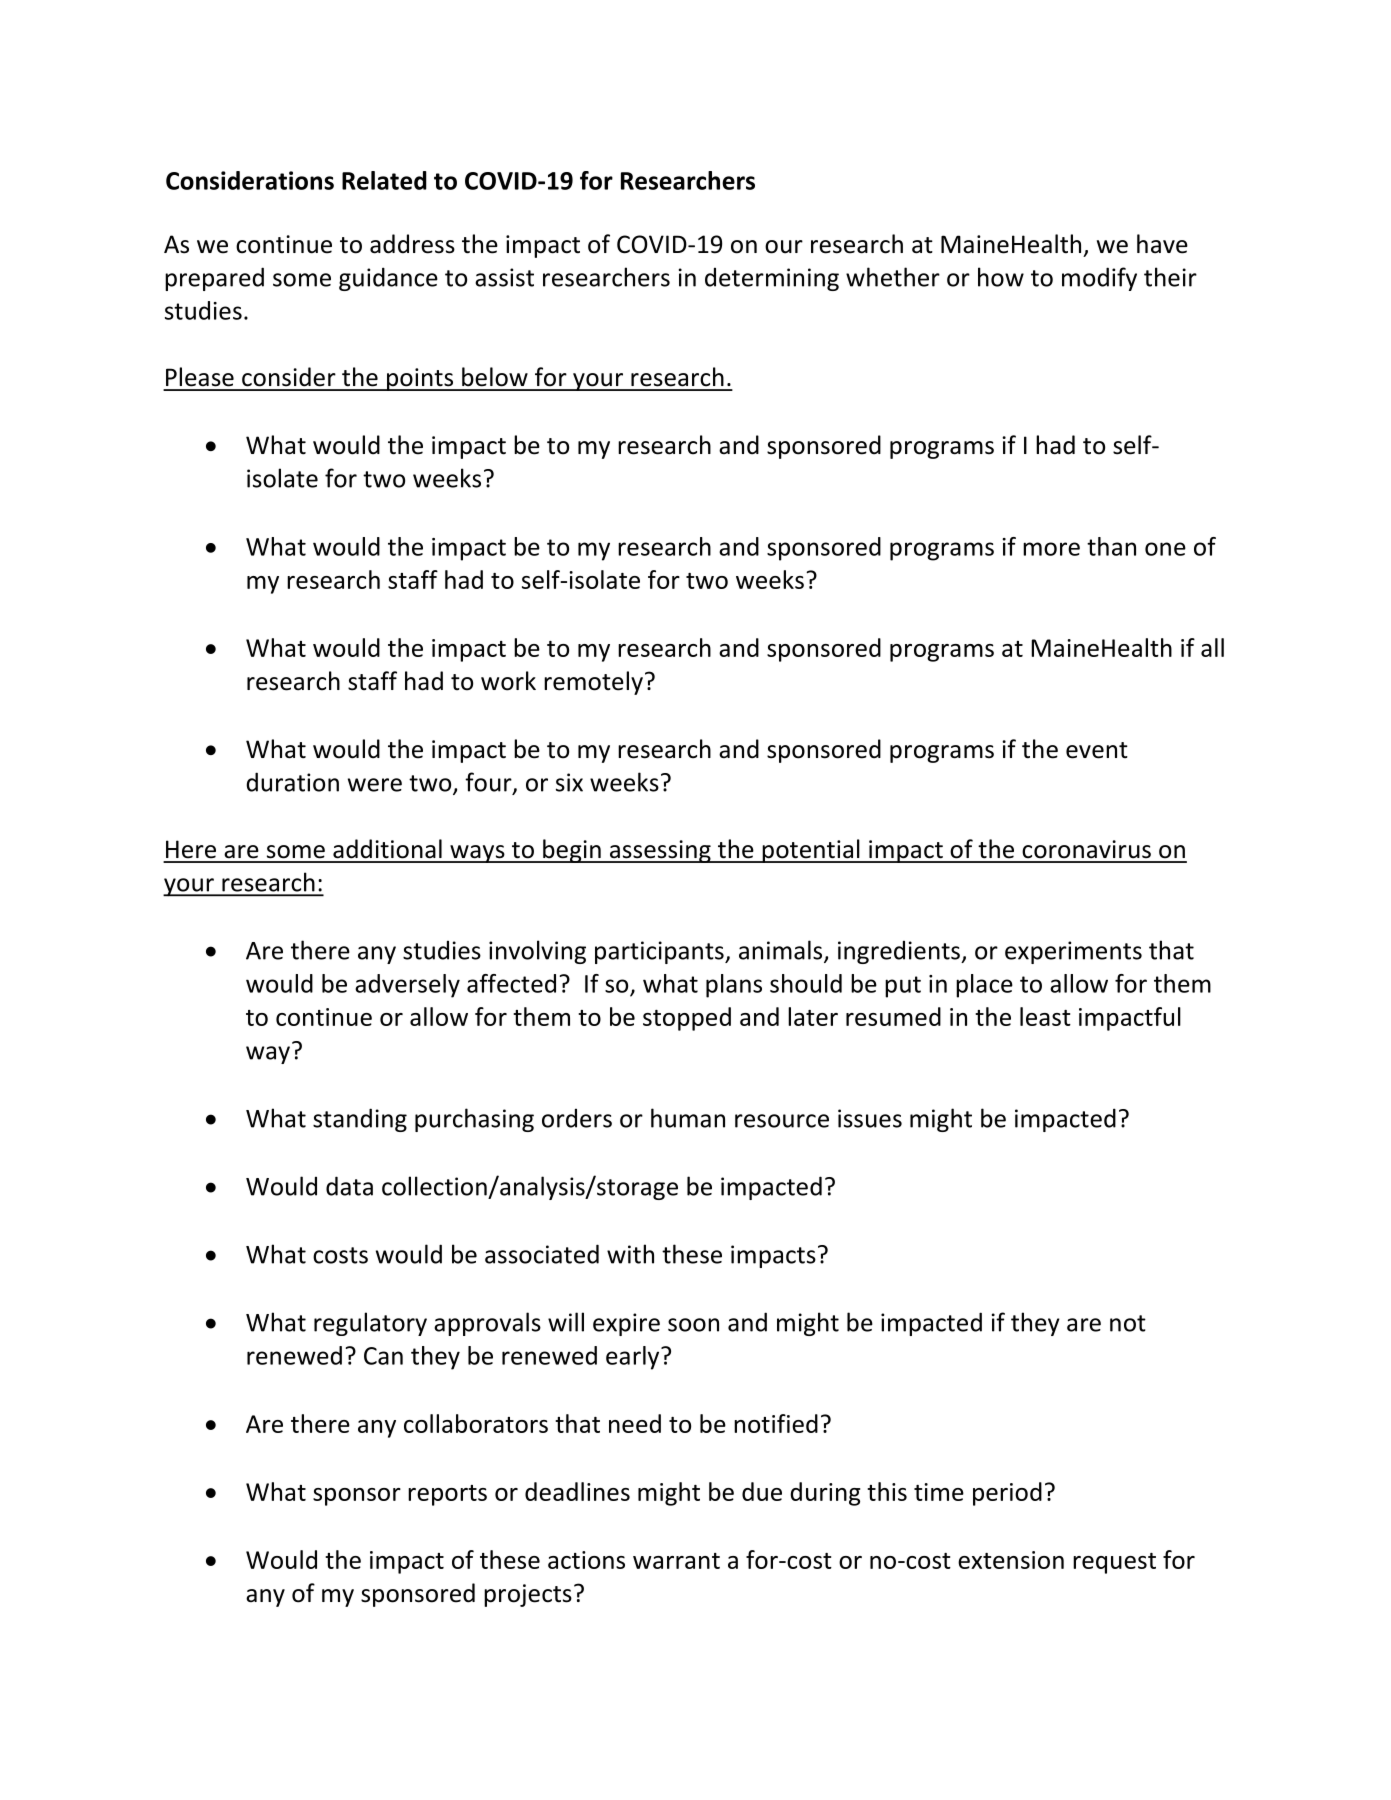 The height and width of the page is (1800, 1391). I want to click on six, so click(569, 782).
